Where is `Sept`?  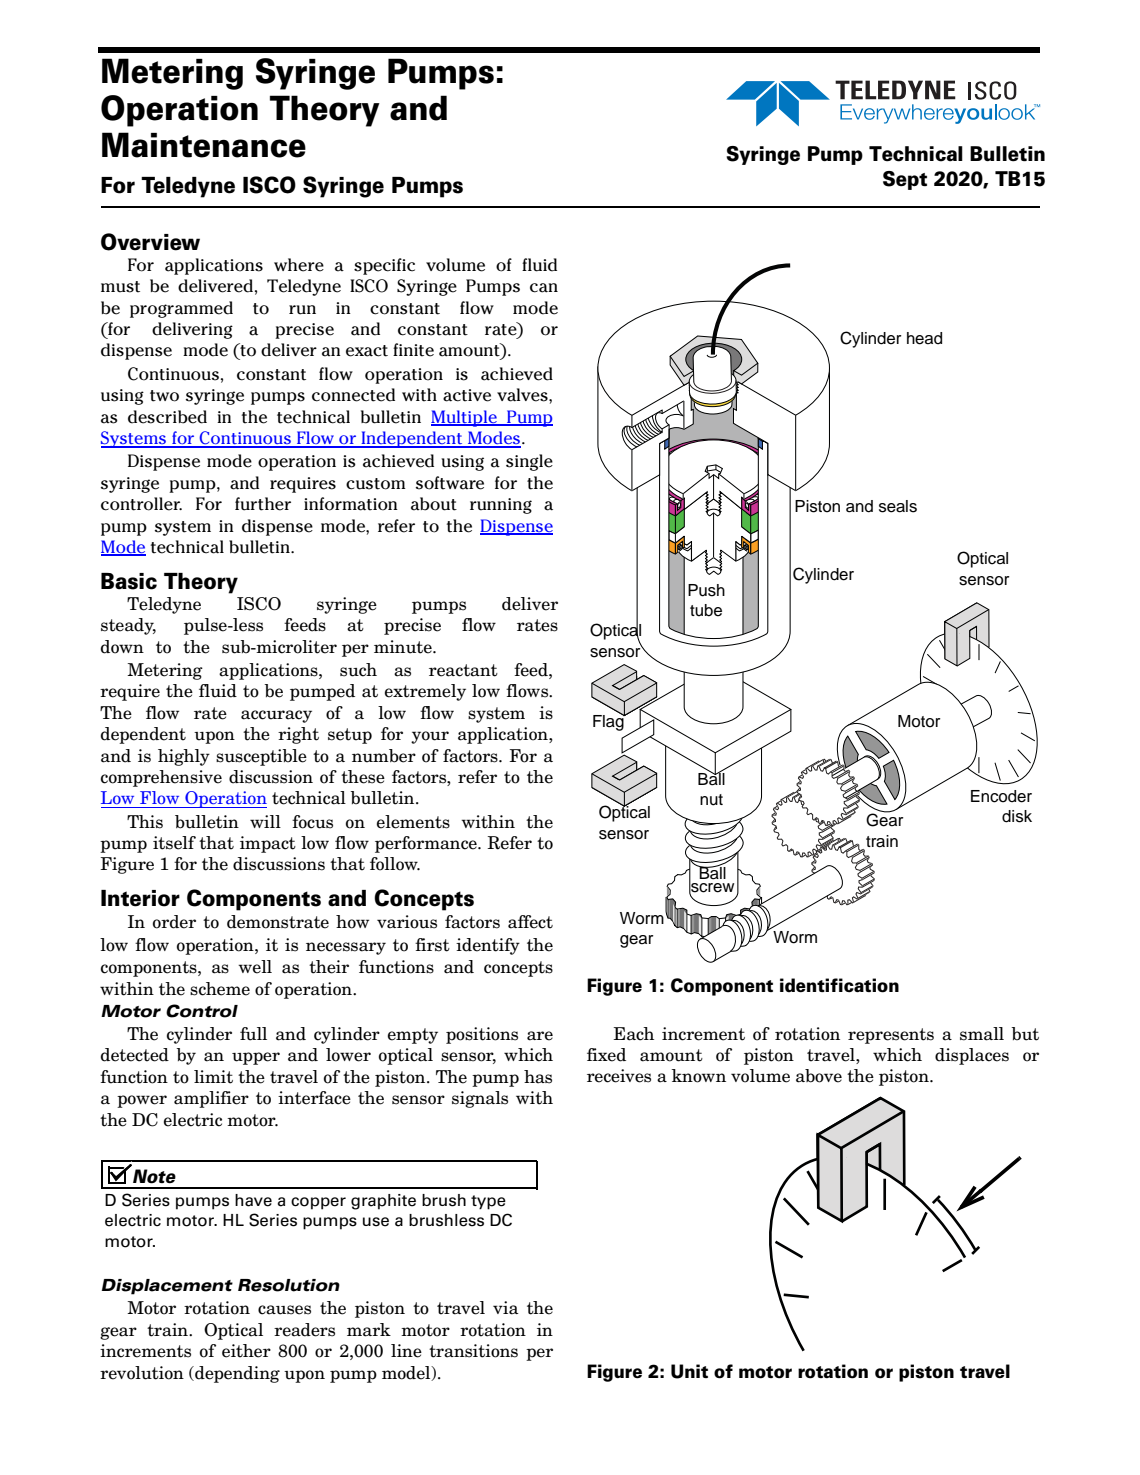 Sept is located at coordinates (905, 180).
